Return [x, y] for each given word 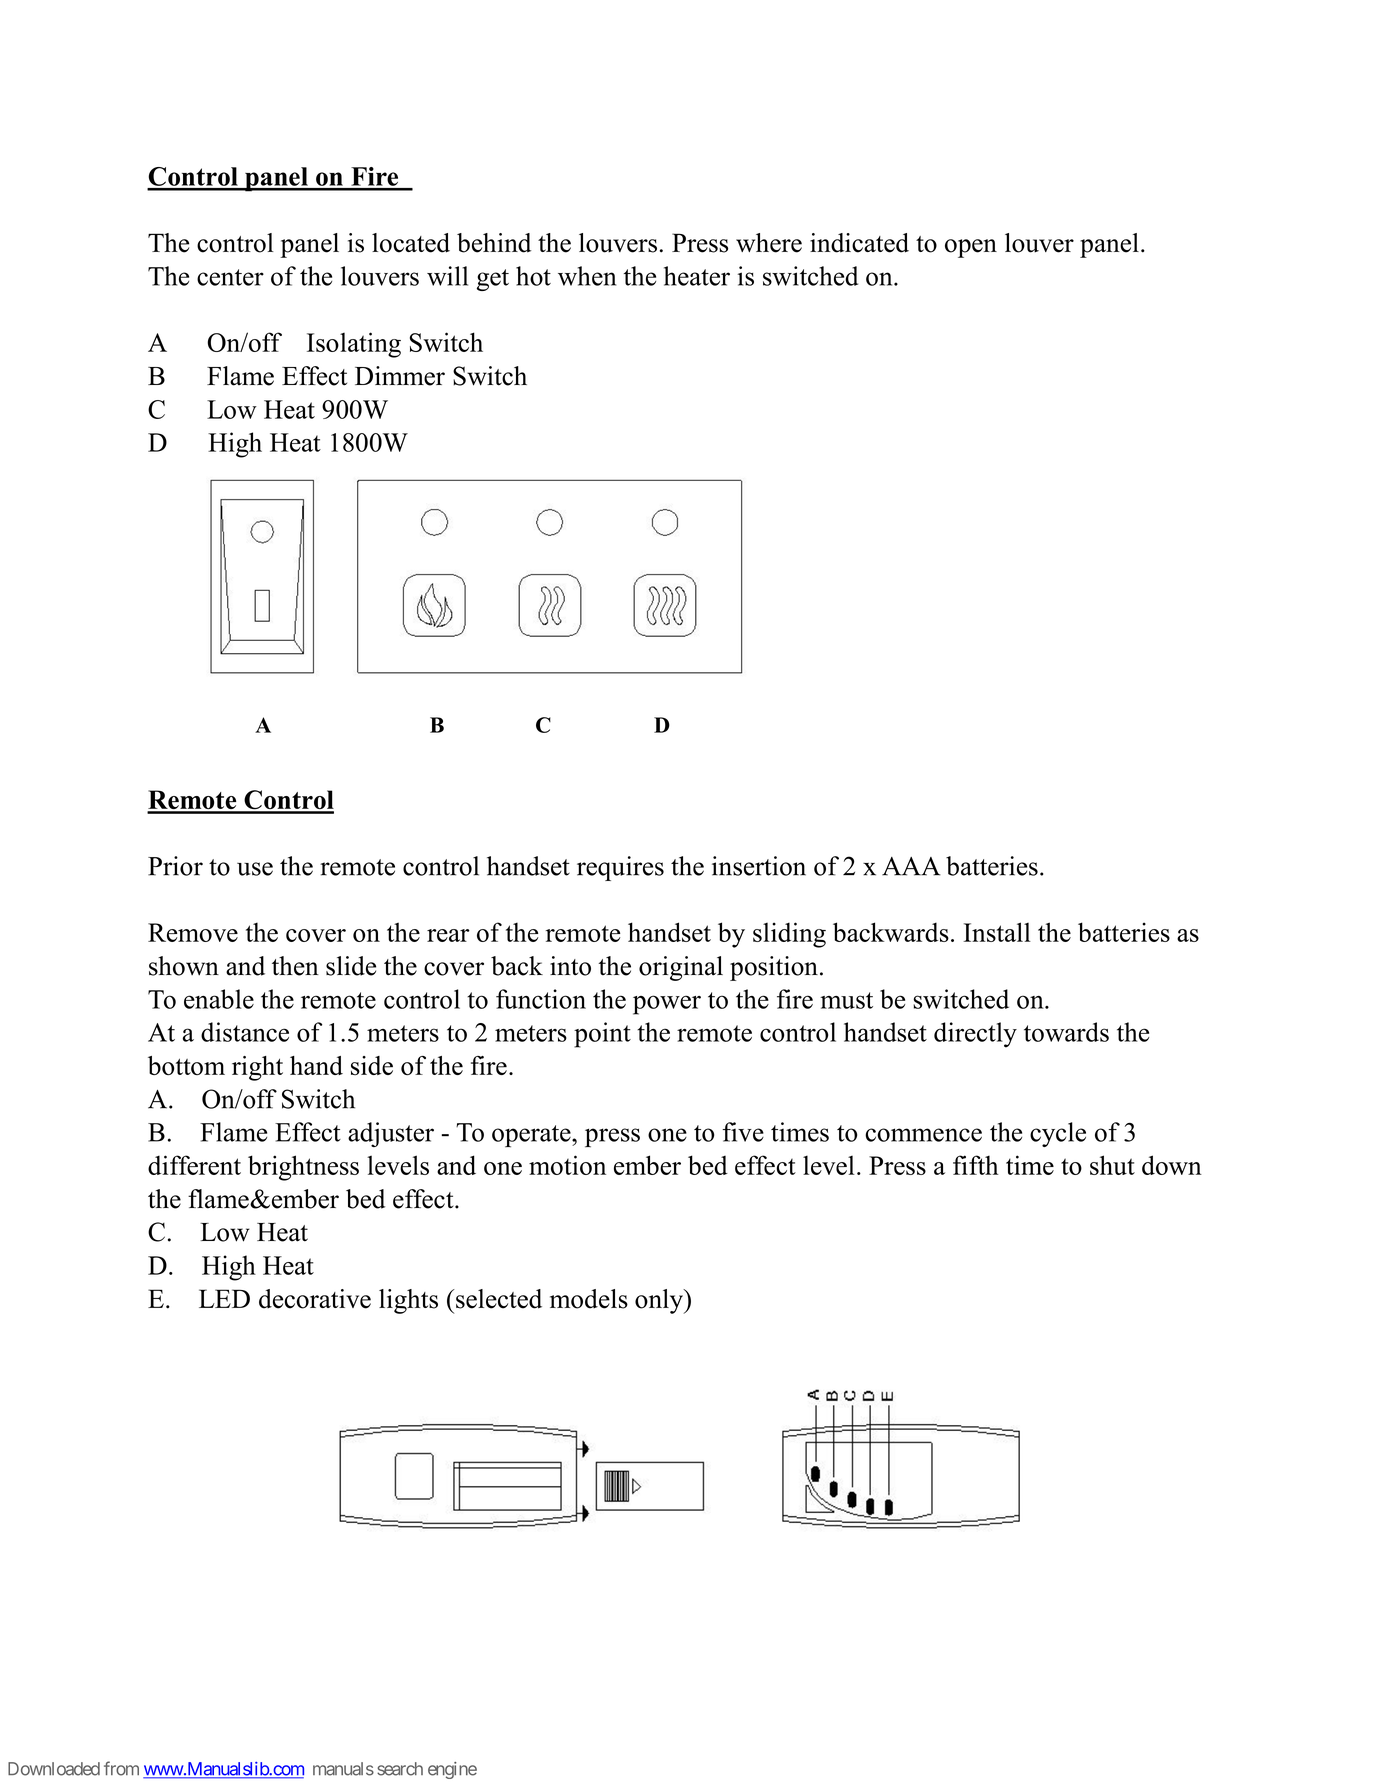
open [971, 248]
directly [975, 1035]
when [587, 276]
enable [219, 999]
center [230, 277]
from [121, 1768]
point [602, 1035]
